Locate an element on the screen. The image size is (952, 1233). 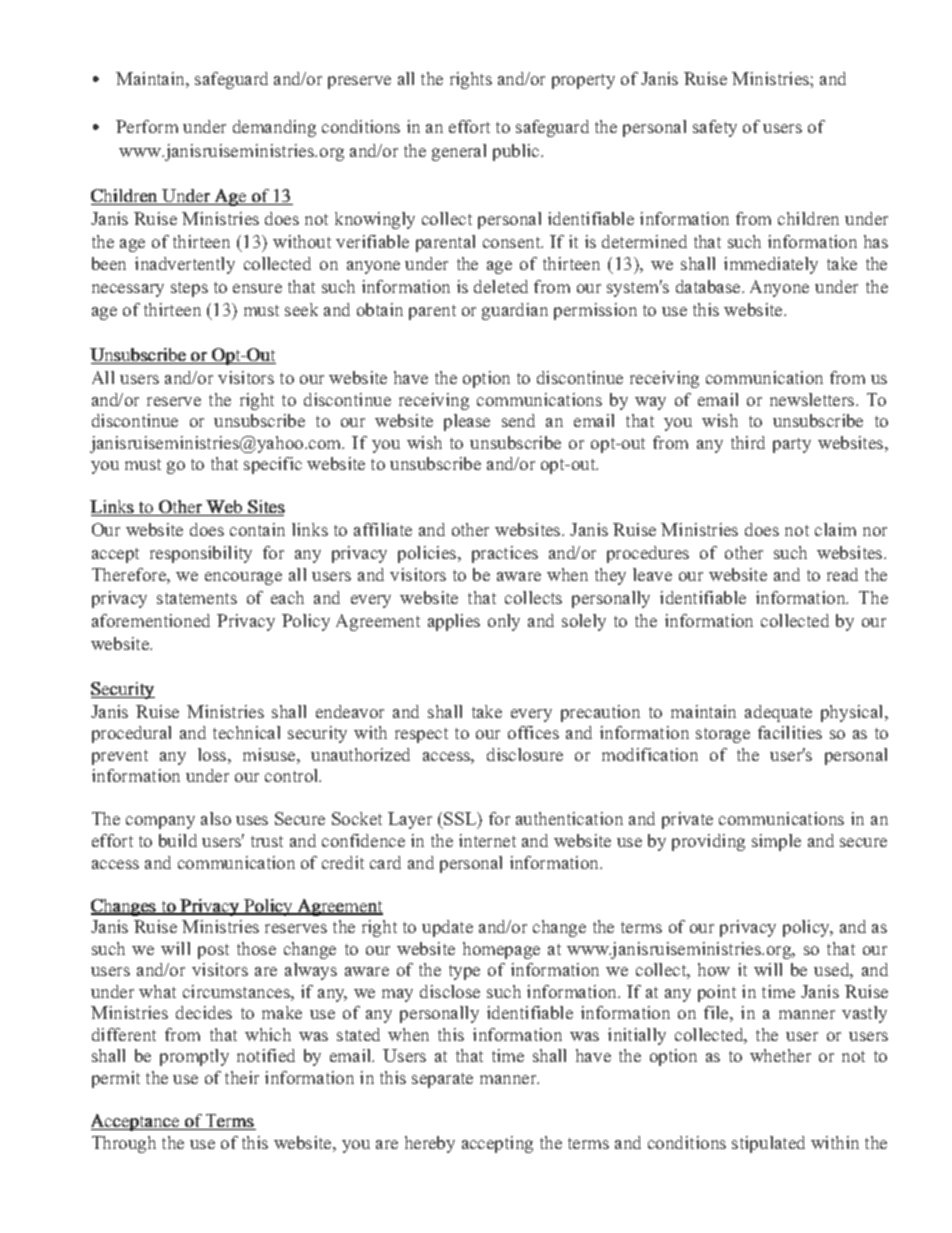
Perform is located at coordinates (147, 126).
